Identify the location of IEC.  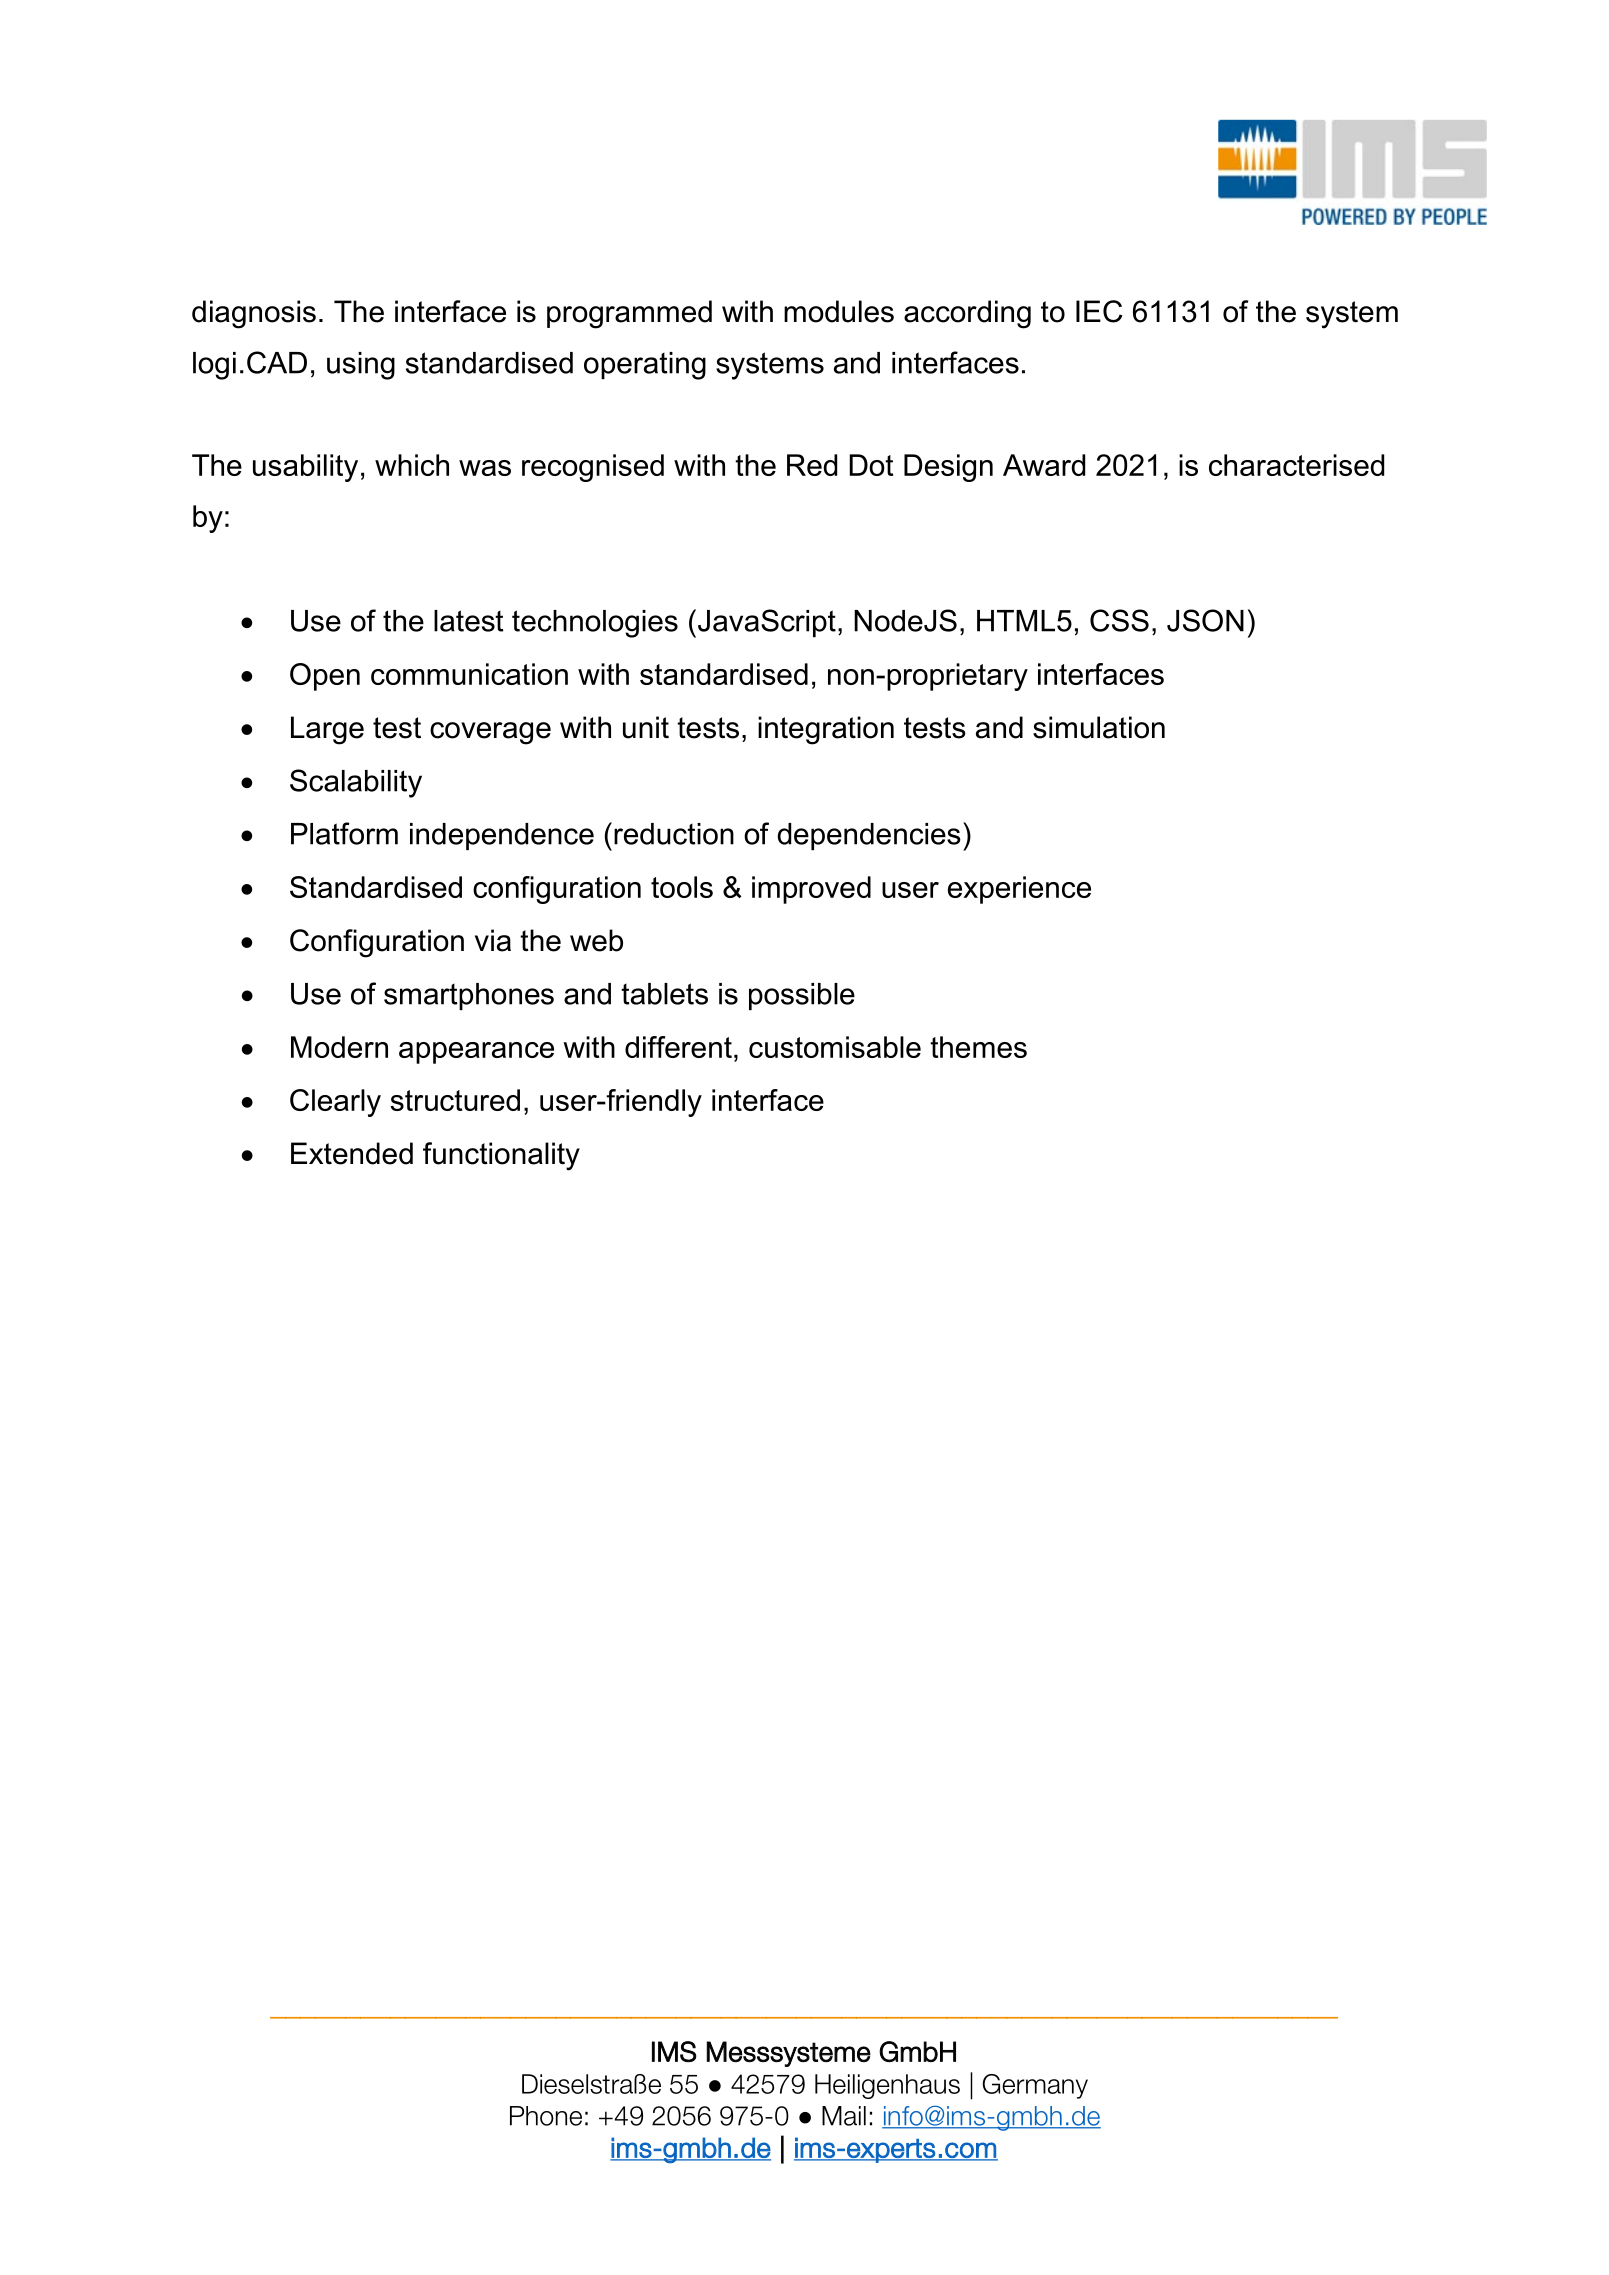
(1099, 311).
